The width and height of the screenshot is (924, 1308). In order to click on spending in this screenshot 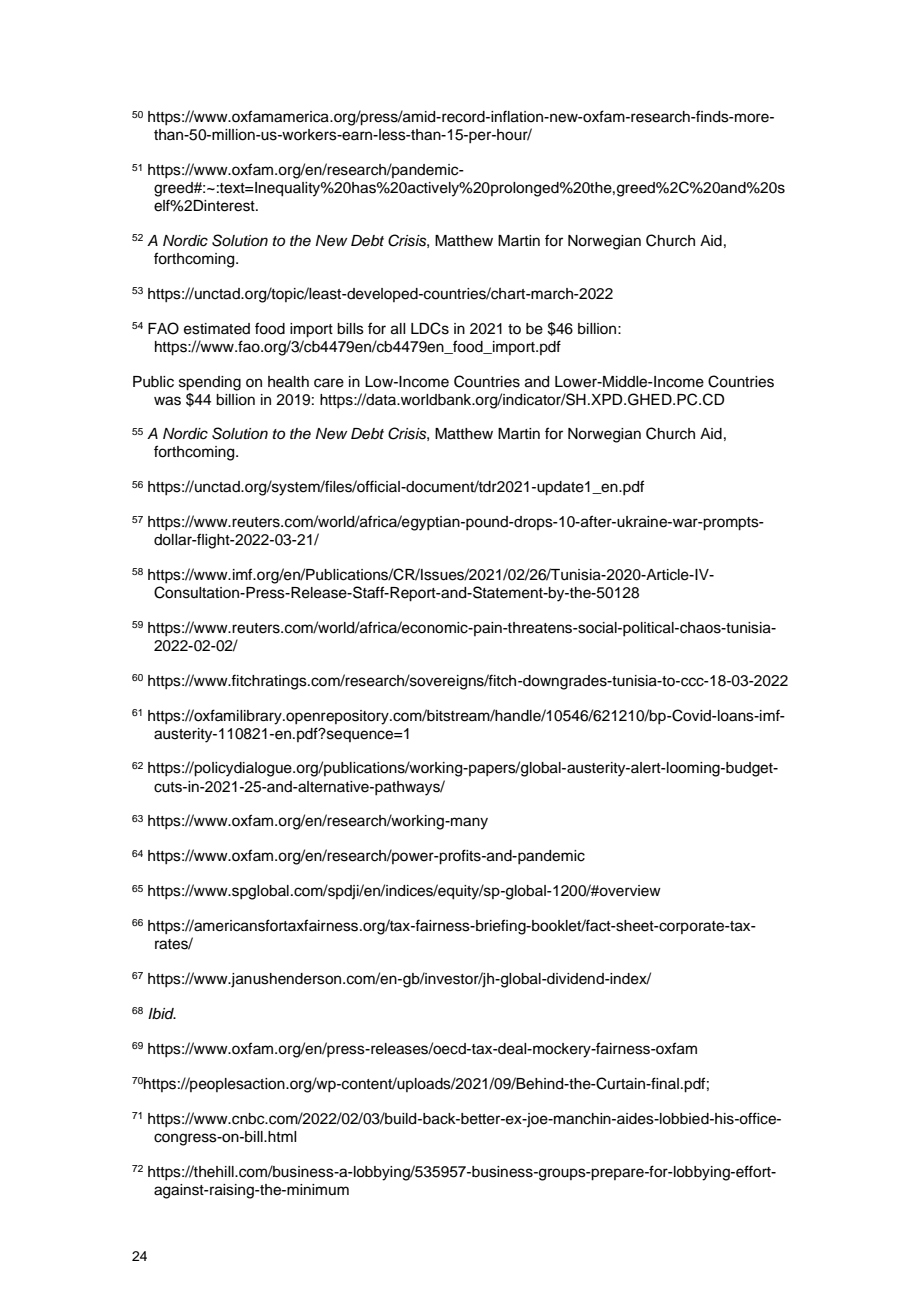, I will do `click(210, 383)`.
